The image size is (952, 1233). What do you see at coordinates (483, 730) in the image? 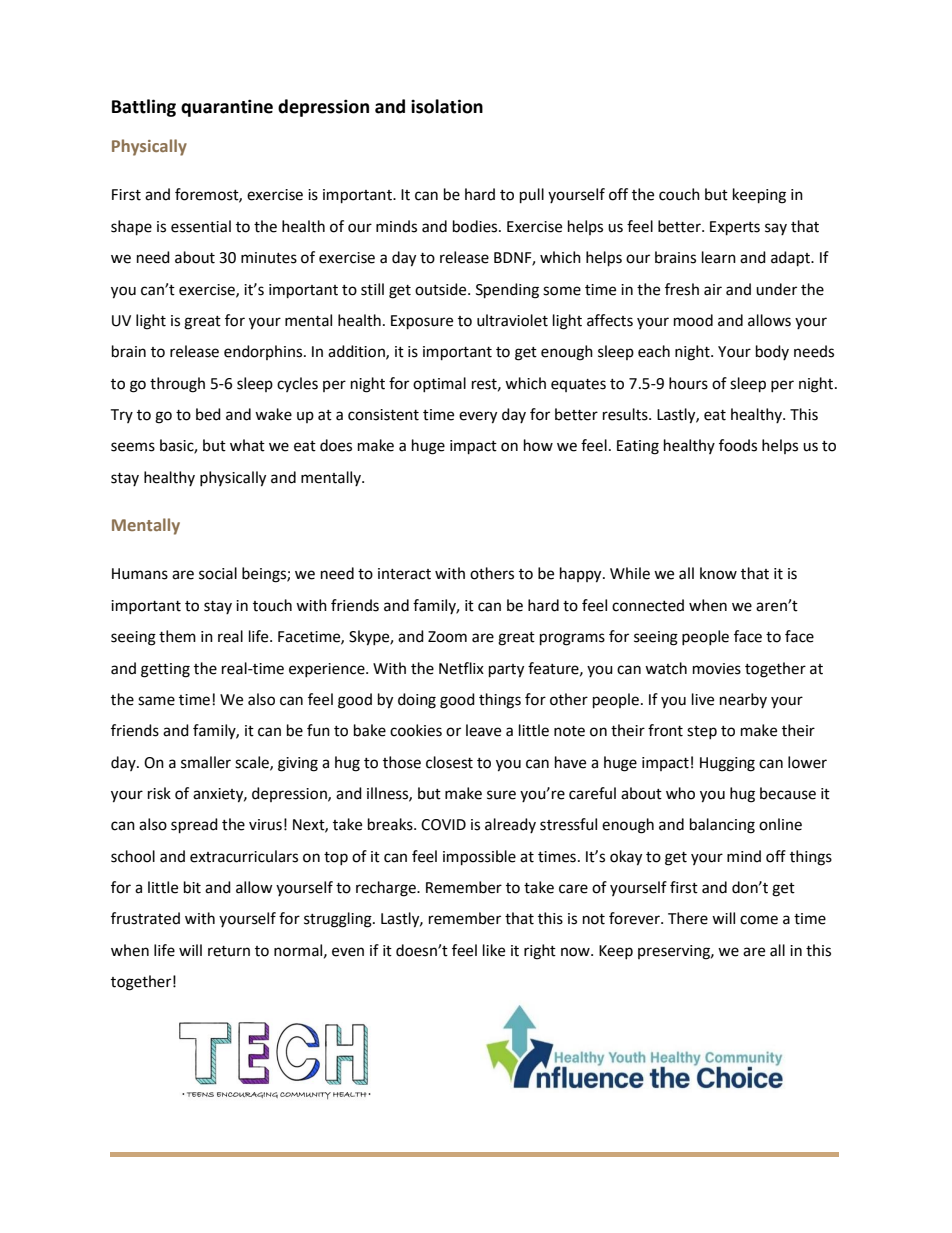
I see `leave` at bounding box center [483, 730].
